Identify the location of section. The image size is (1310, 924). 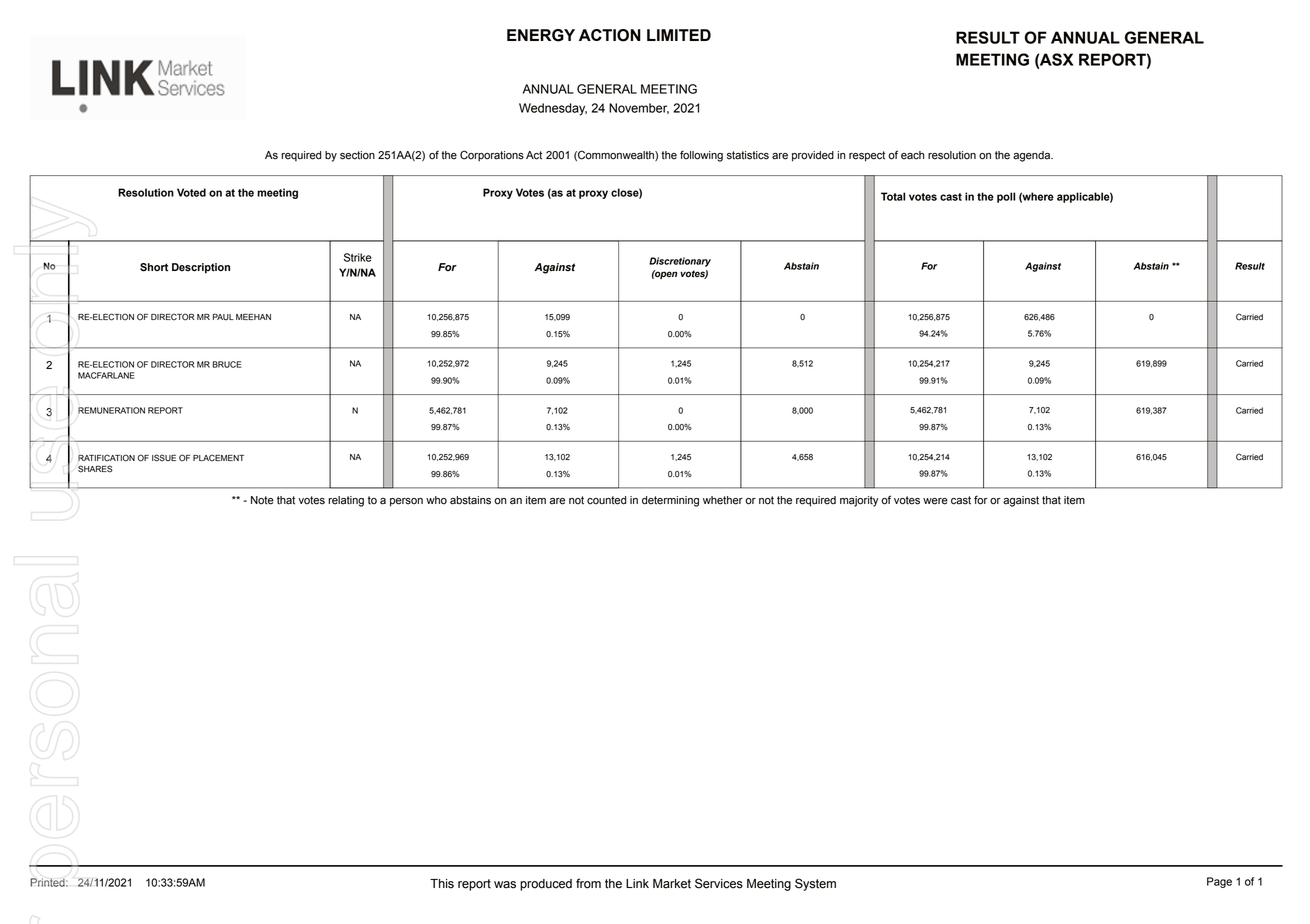
(357, 155).
